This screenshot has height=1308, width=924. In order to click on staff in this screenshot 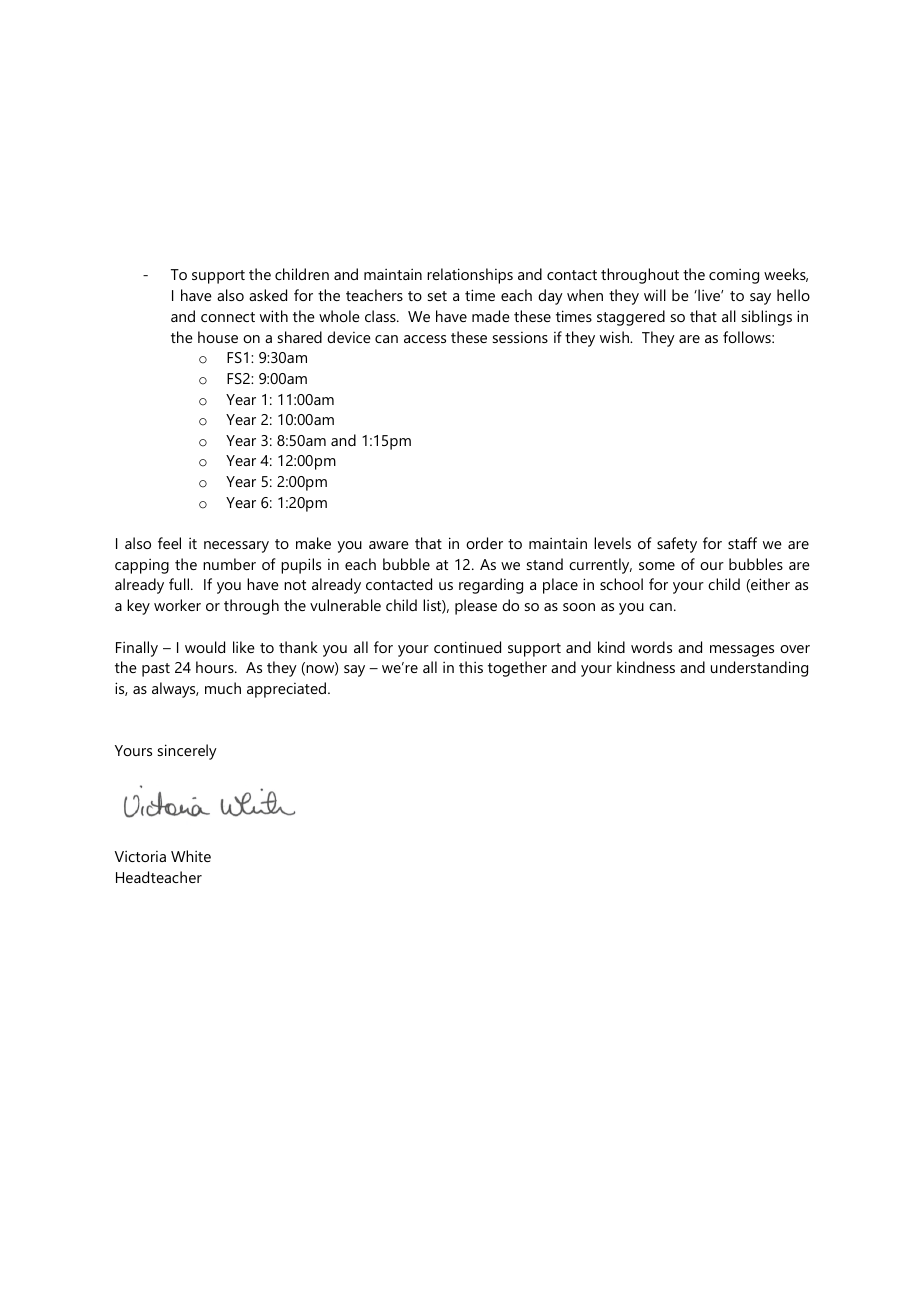, I will do `click(742, 543)`.
